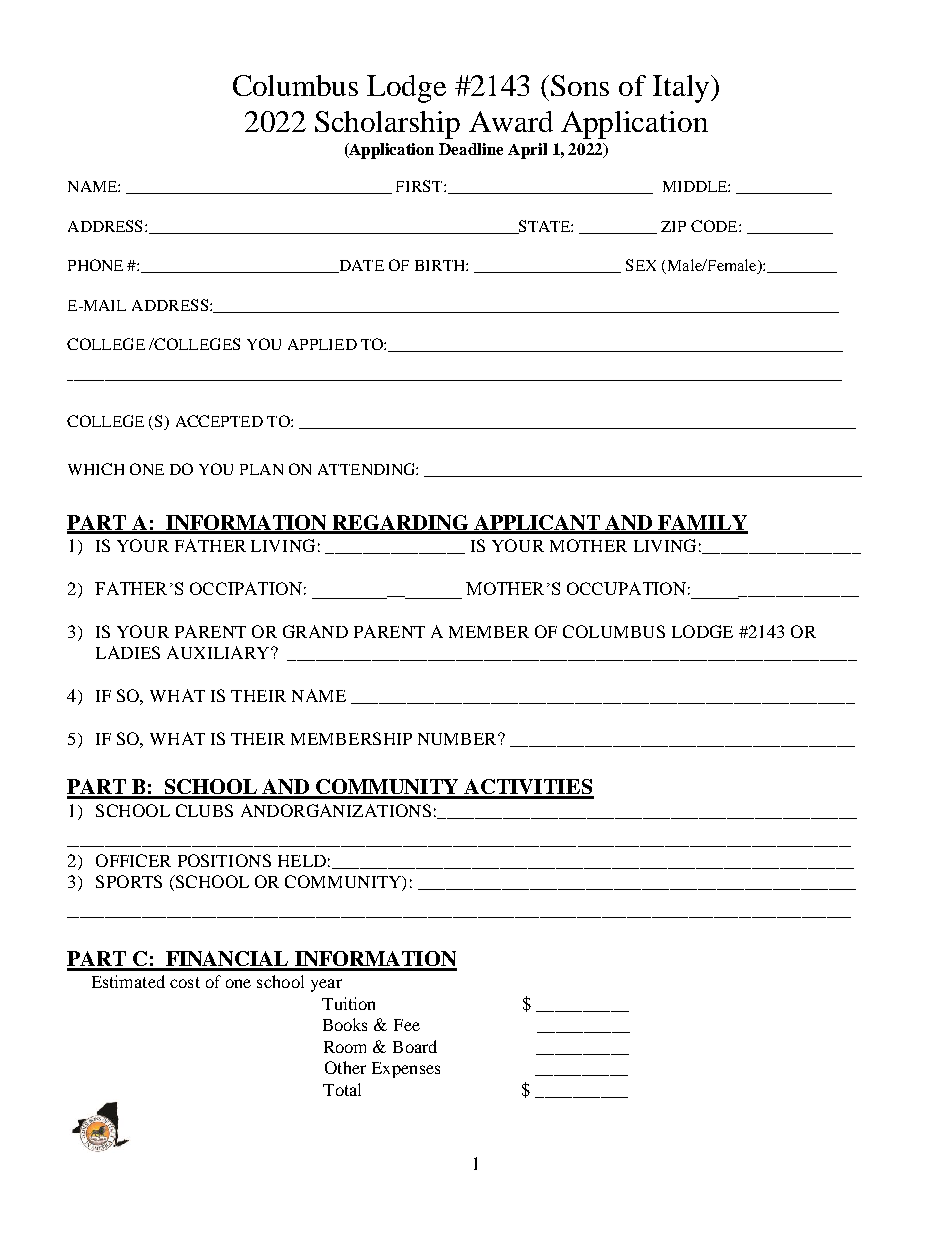 The height and width of the screenshot is (1233, 952). I want to click on Board, so click(415, 1046).
